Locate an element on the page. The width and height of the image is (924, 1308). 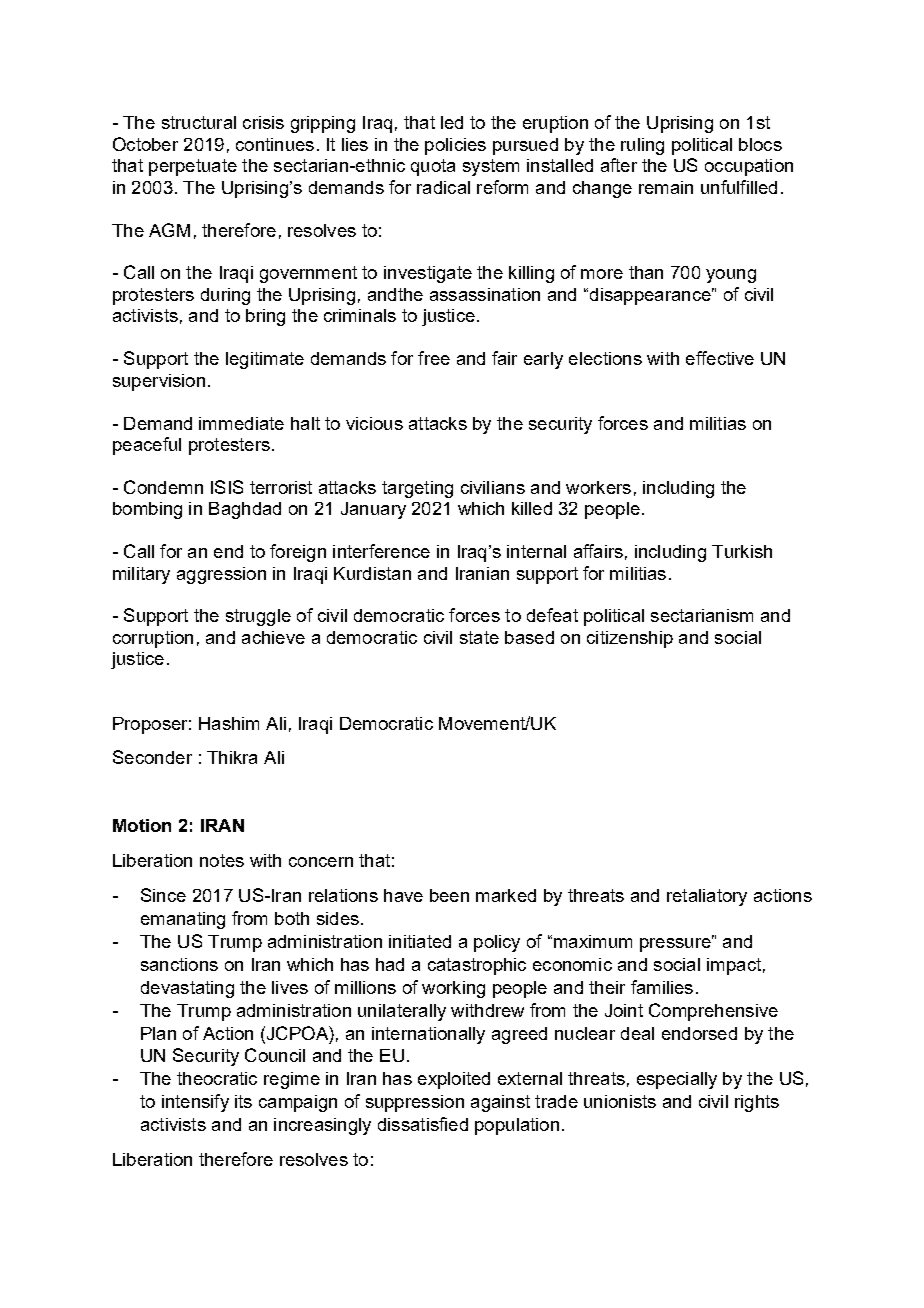
effective is located at coordinates (720, 358).
